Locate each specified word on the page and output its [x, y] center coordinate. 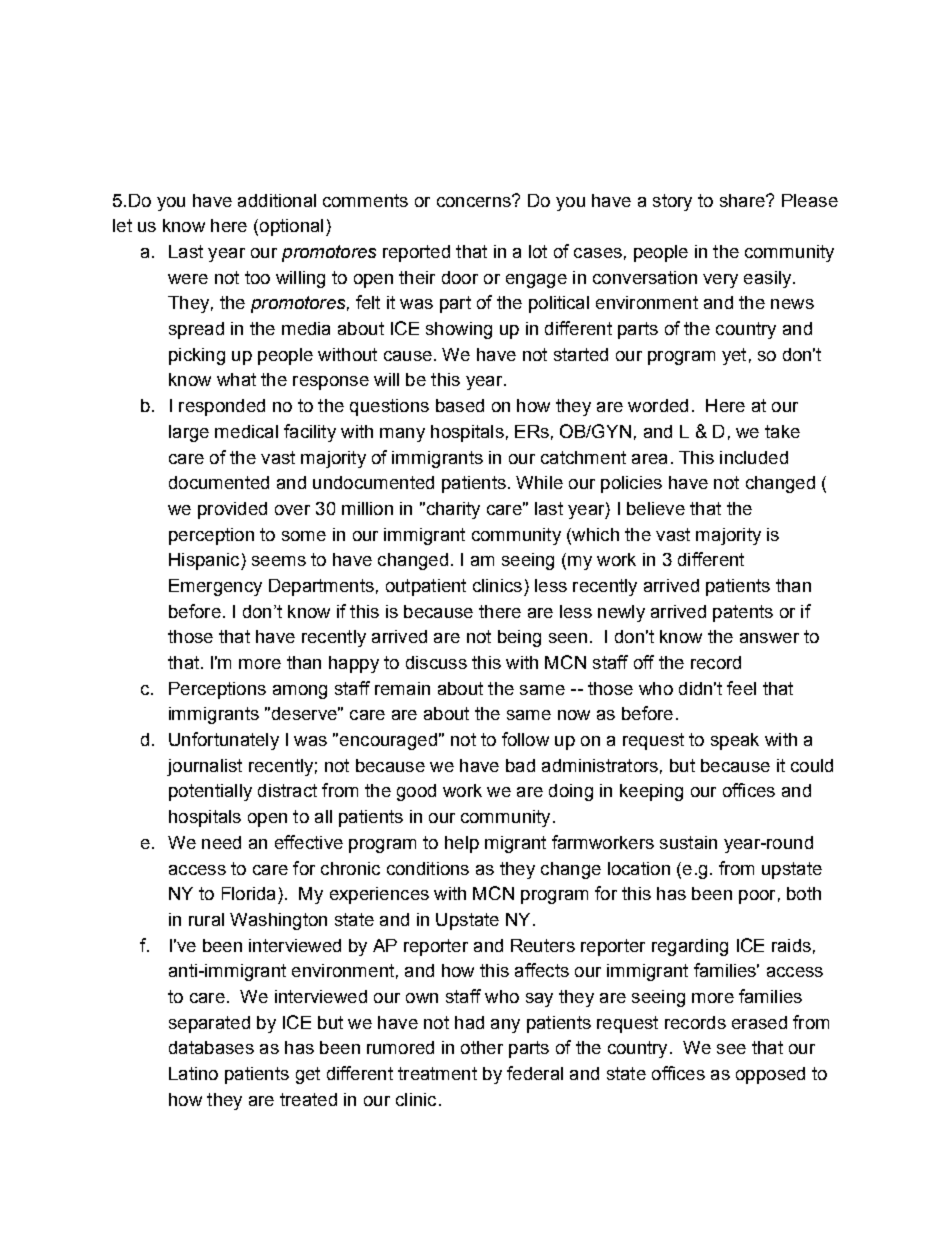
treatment [437, 1073]
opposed [770, 1075]
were [188, 279]
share [743, 200]
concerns [475, 201]
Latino [193, 1073]
